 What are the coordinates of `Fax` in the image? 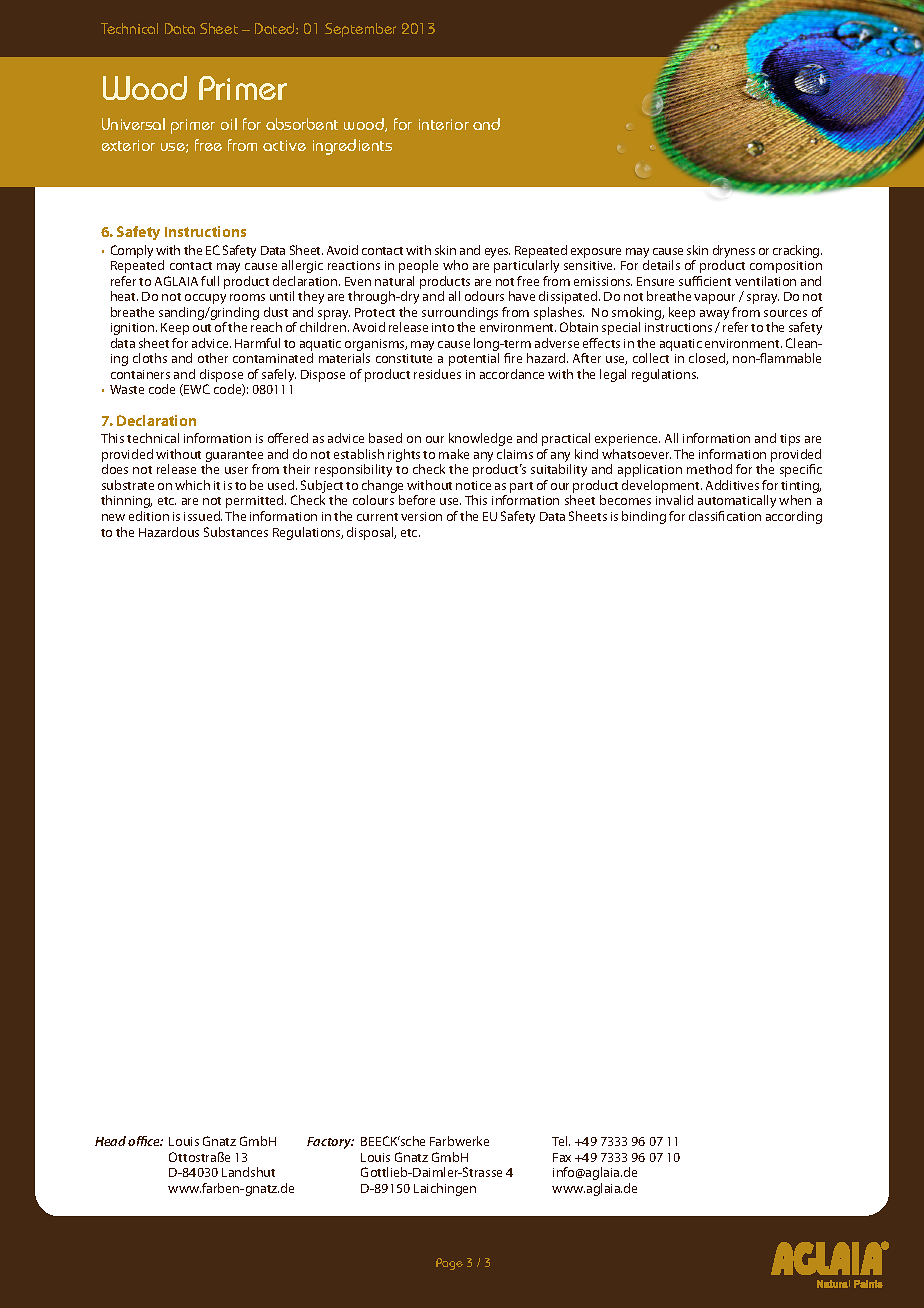 It's located at (562, 1157).
